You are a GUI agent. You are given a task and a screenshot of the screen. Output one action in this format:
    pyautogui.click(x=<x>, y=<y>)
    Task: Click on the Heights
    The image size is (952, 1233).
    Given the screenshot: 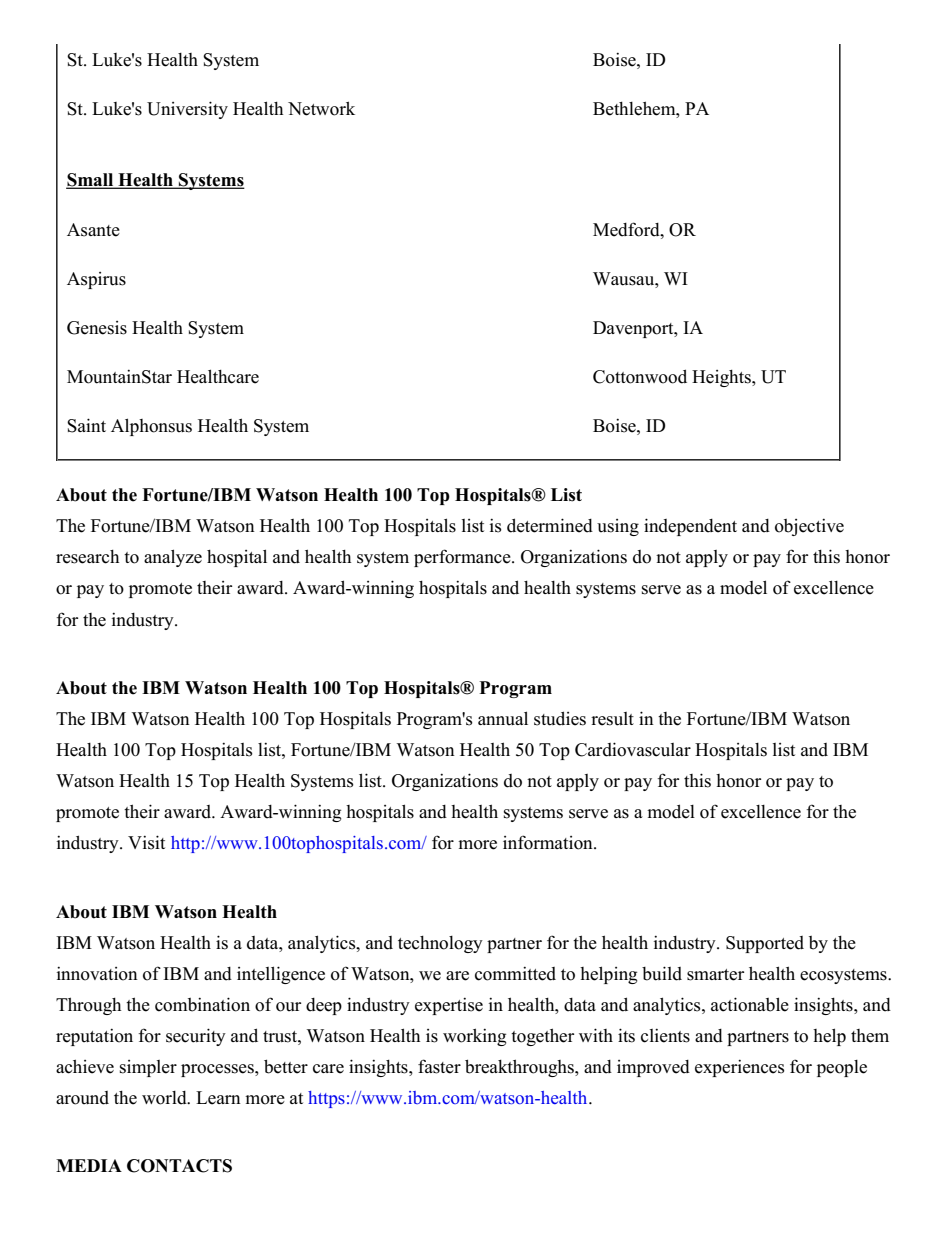 What is the action you would take?
    pyautogui.click(x=722, y=378)
